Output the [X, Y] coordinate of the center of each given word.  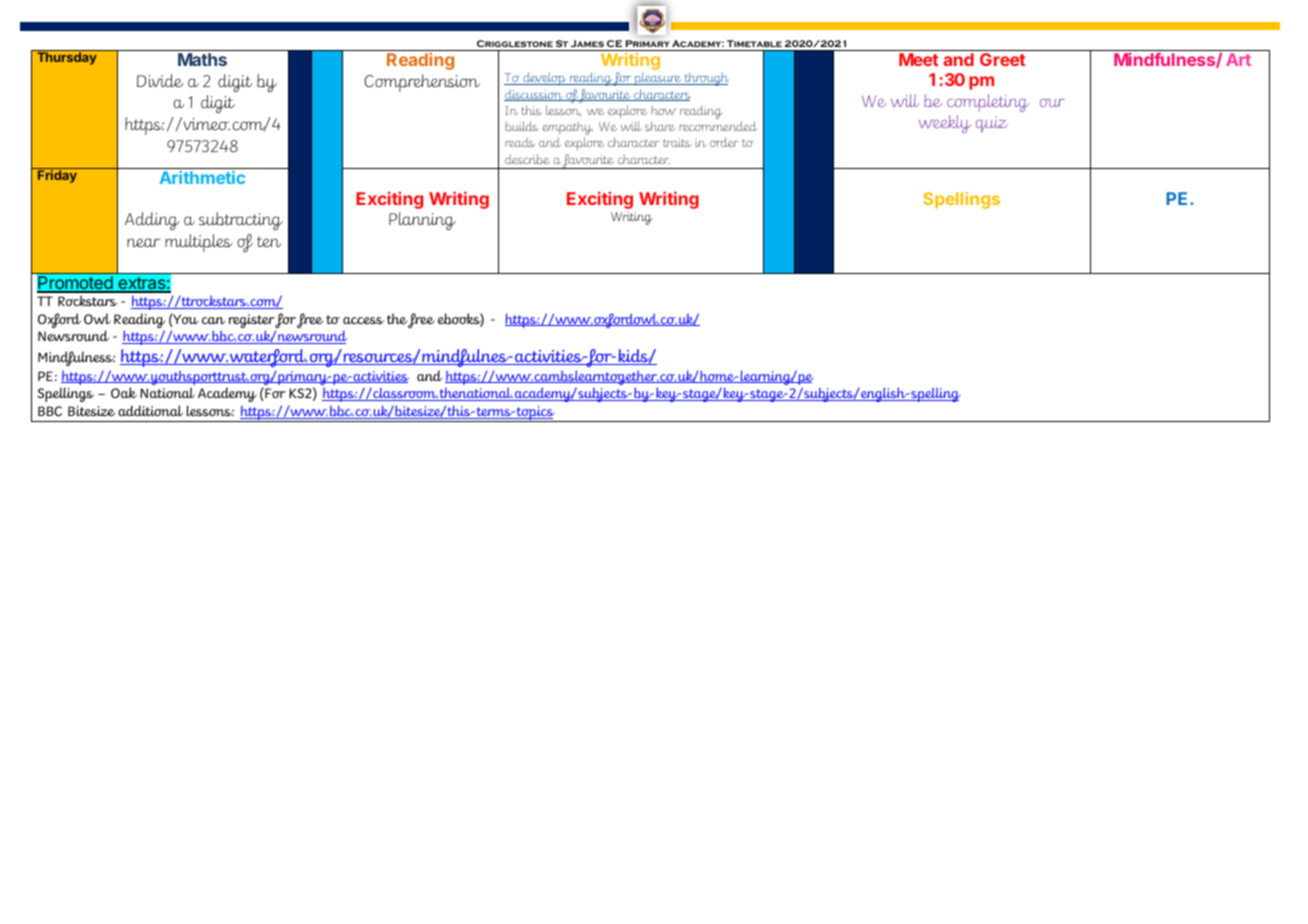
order [724, 142]
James [587, 43]
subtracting [241, 221]
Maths [202, 59]
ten [269, 242]
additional [150, 410]
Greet [1002, 59]
